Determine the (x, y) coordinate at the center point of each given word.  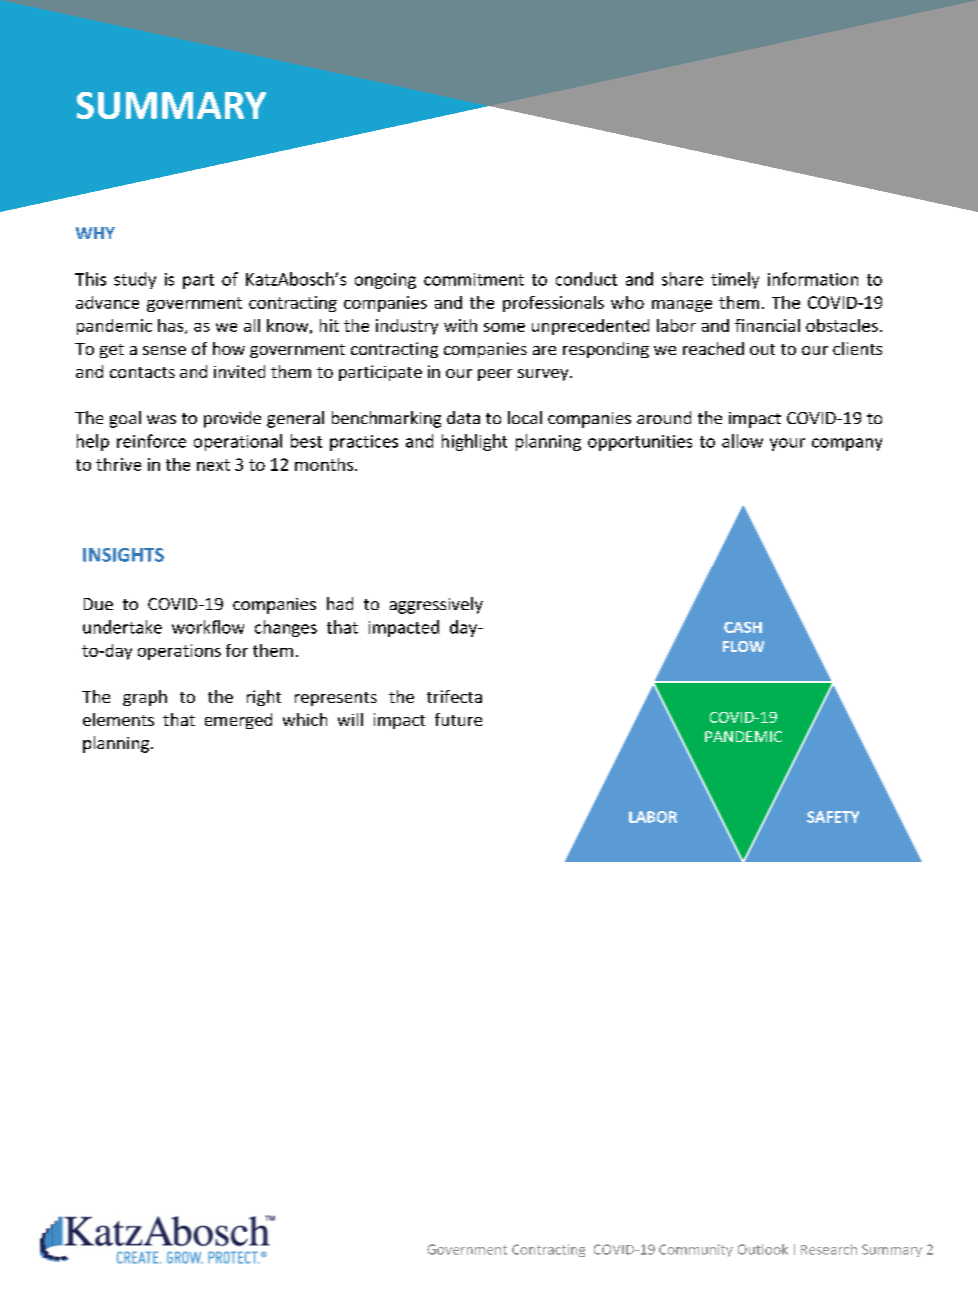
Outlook (763, 1249)
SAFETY (833, 817)
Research (829, 1249)
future (458, 719)
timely (735, 280)
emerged (238, 721)
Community (696, 1250)
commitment (474, 279)
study (135, 280)
